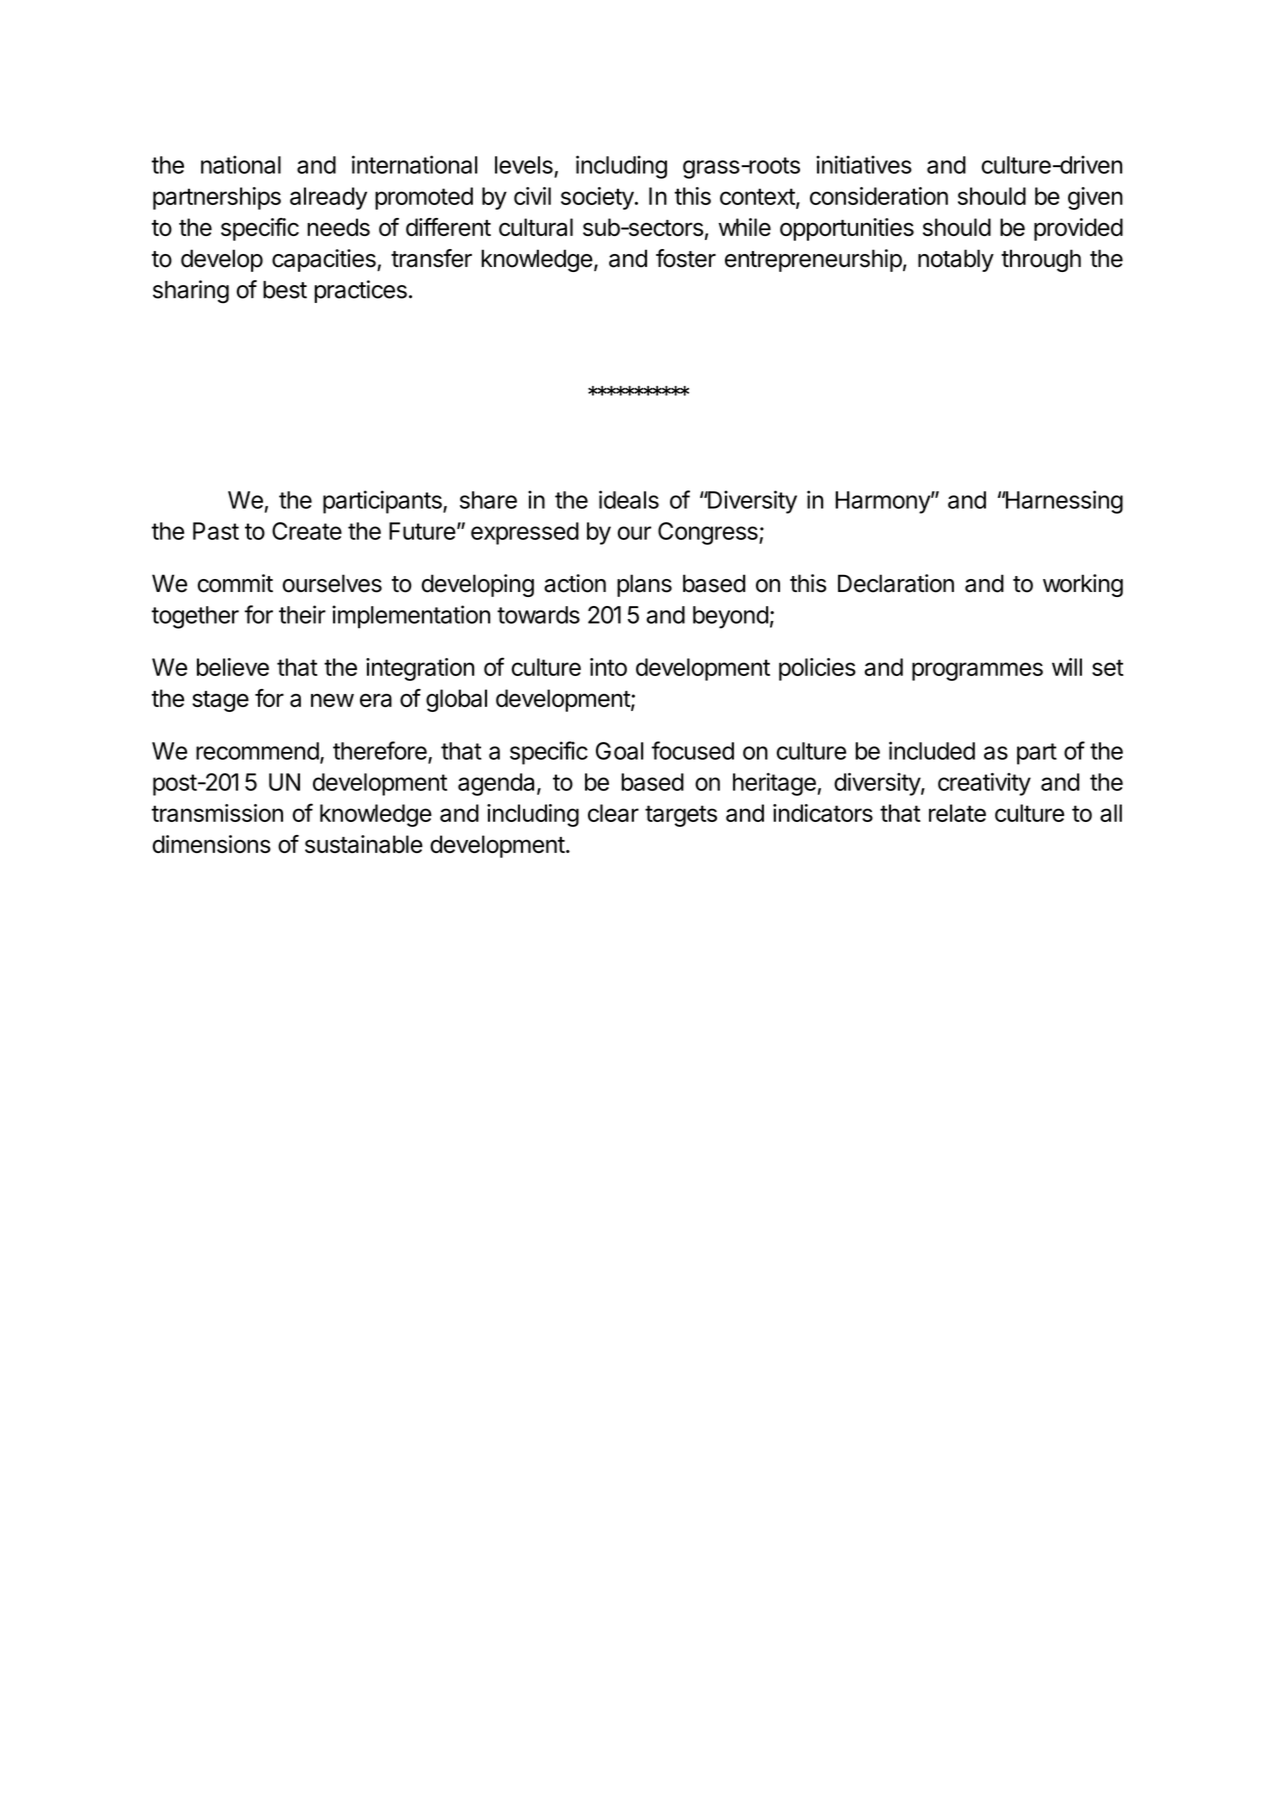  What do you see at coordinates (686, 258) in the screenshot?
I see `foster` at bounding box center [686, 258].
